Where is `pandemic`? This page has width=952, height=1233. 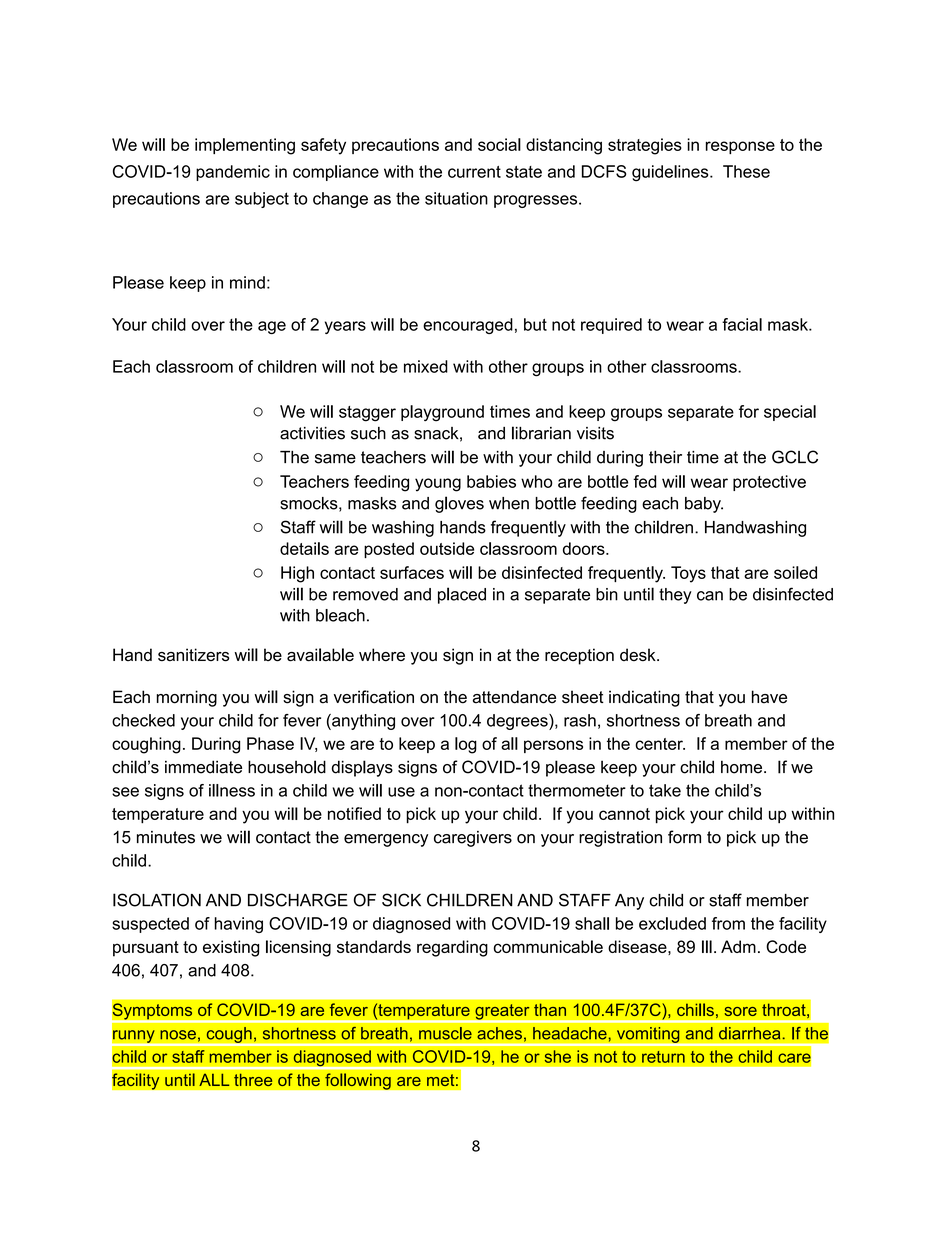 pandemic is located at coordinates (233, 173).
